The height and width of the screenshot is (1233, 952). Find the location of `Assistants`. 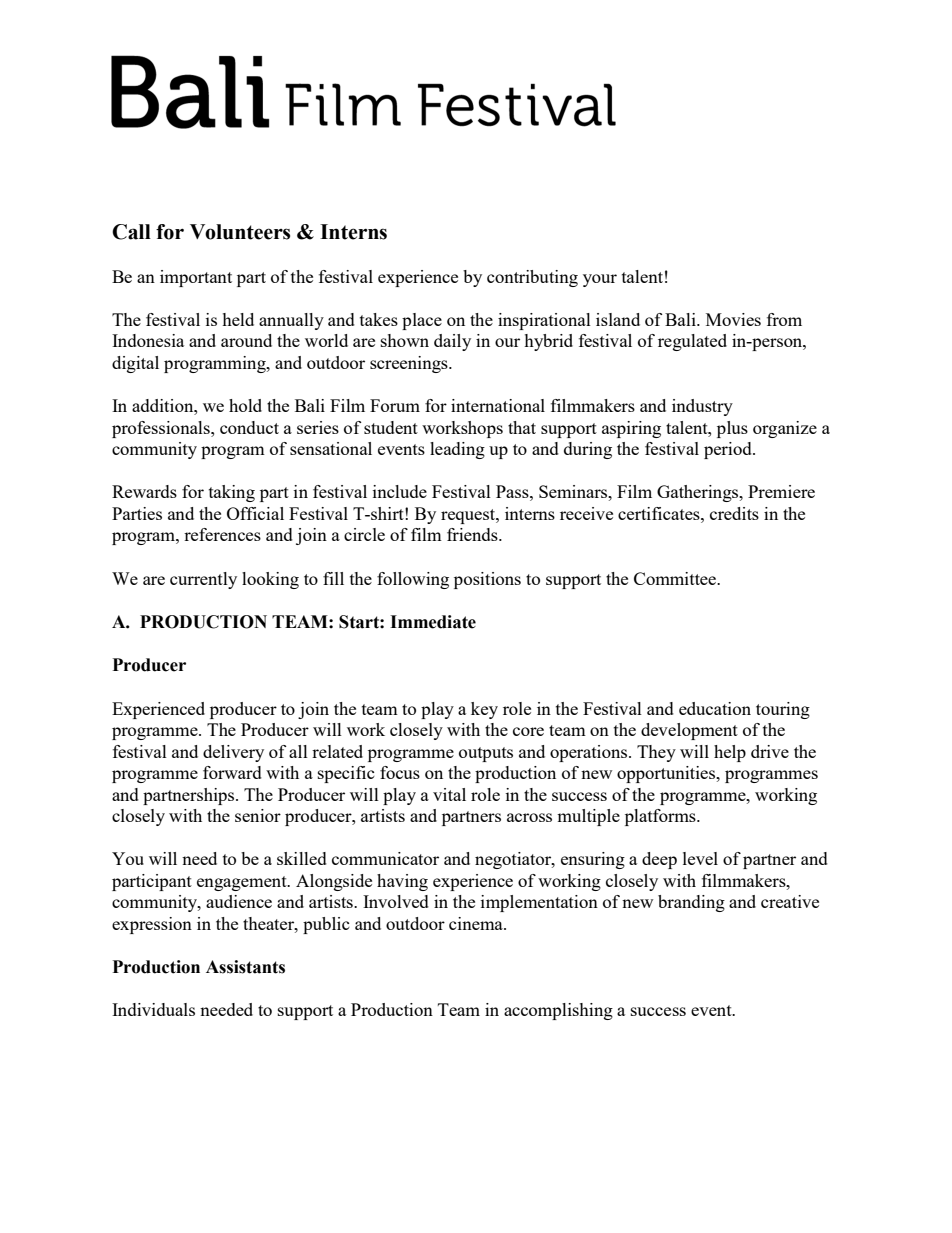

Assistants is located at coordinates (245, 967).
